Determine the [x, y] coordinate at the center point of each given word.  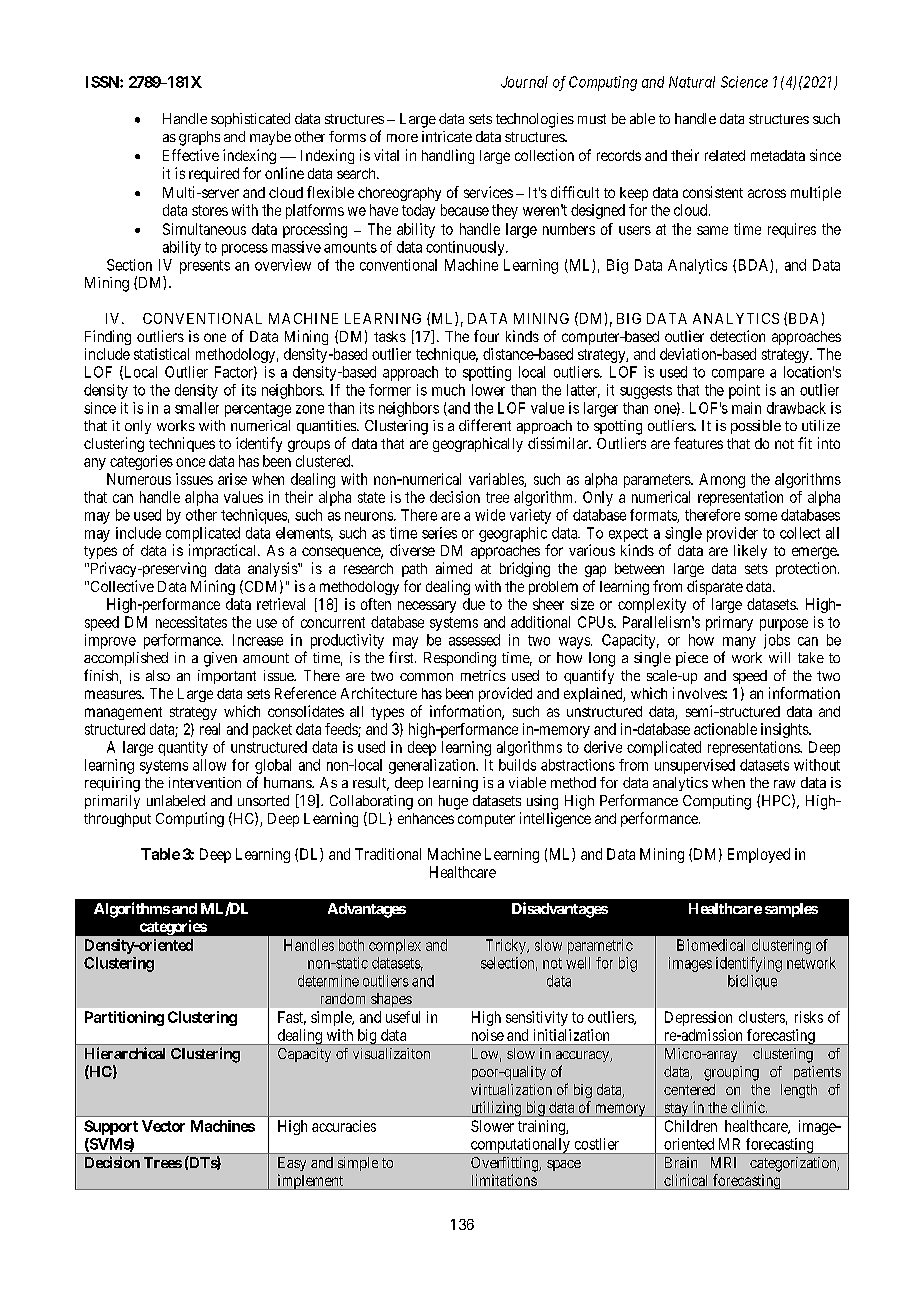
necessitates [191, 622]
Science [744, 82]
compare [738, 375]
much [448, 390]
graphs [199, 138]
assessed [474, 640]
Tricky [507, 946]
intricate [447, 136]
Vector [163, 1126]
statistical [161, 354]
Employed [759, 855]
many [739, 643]
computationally [520, 1146]
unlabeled [176, 800]
